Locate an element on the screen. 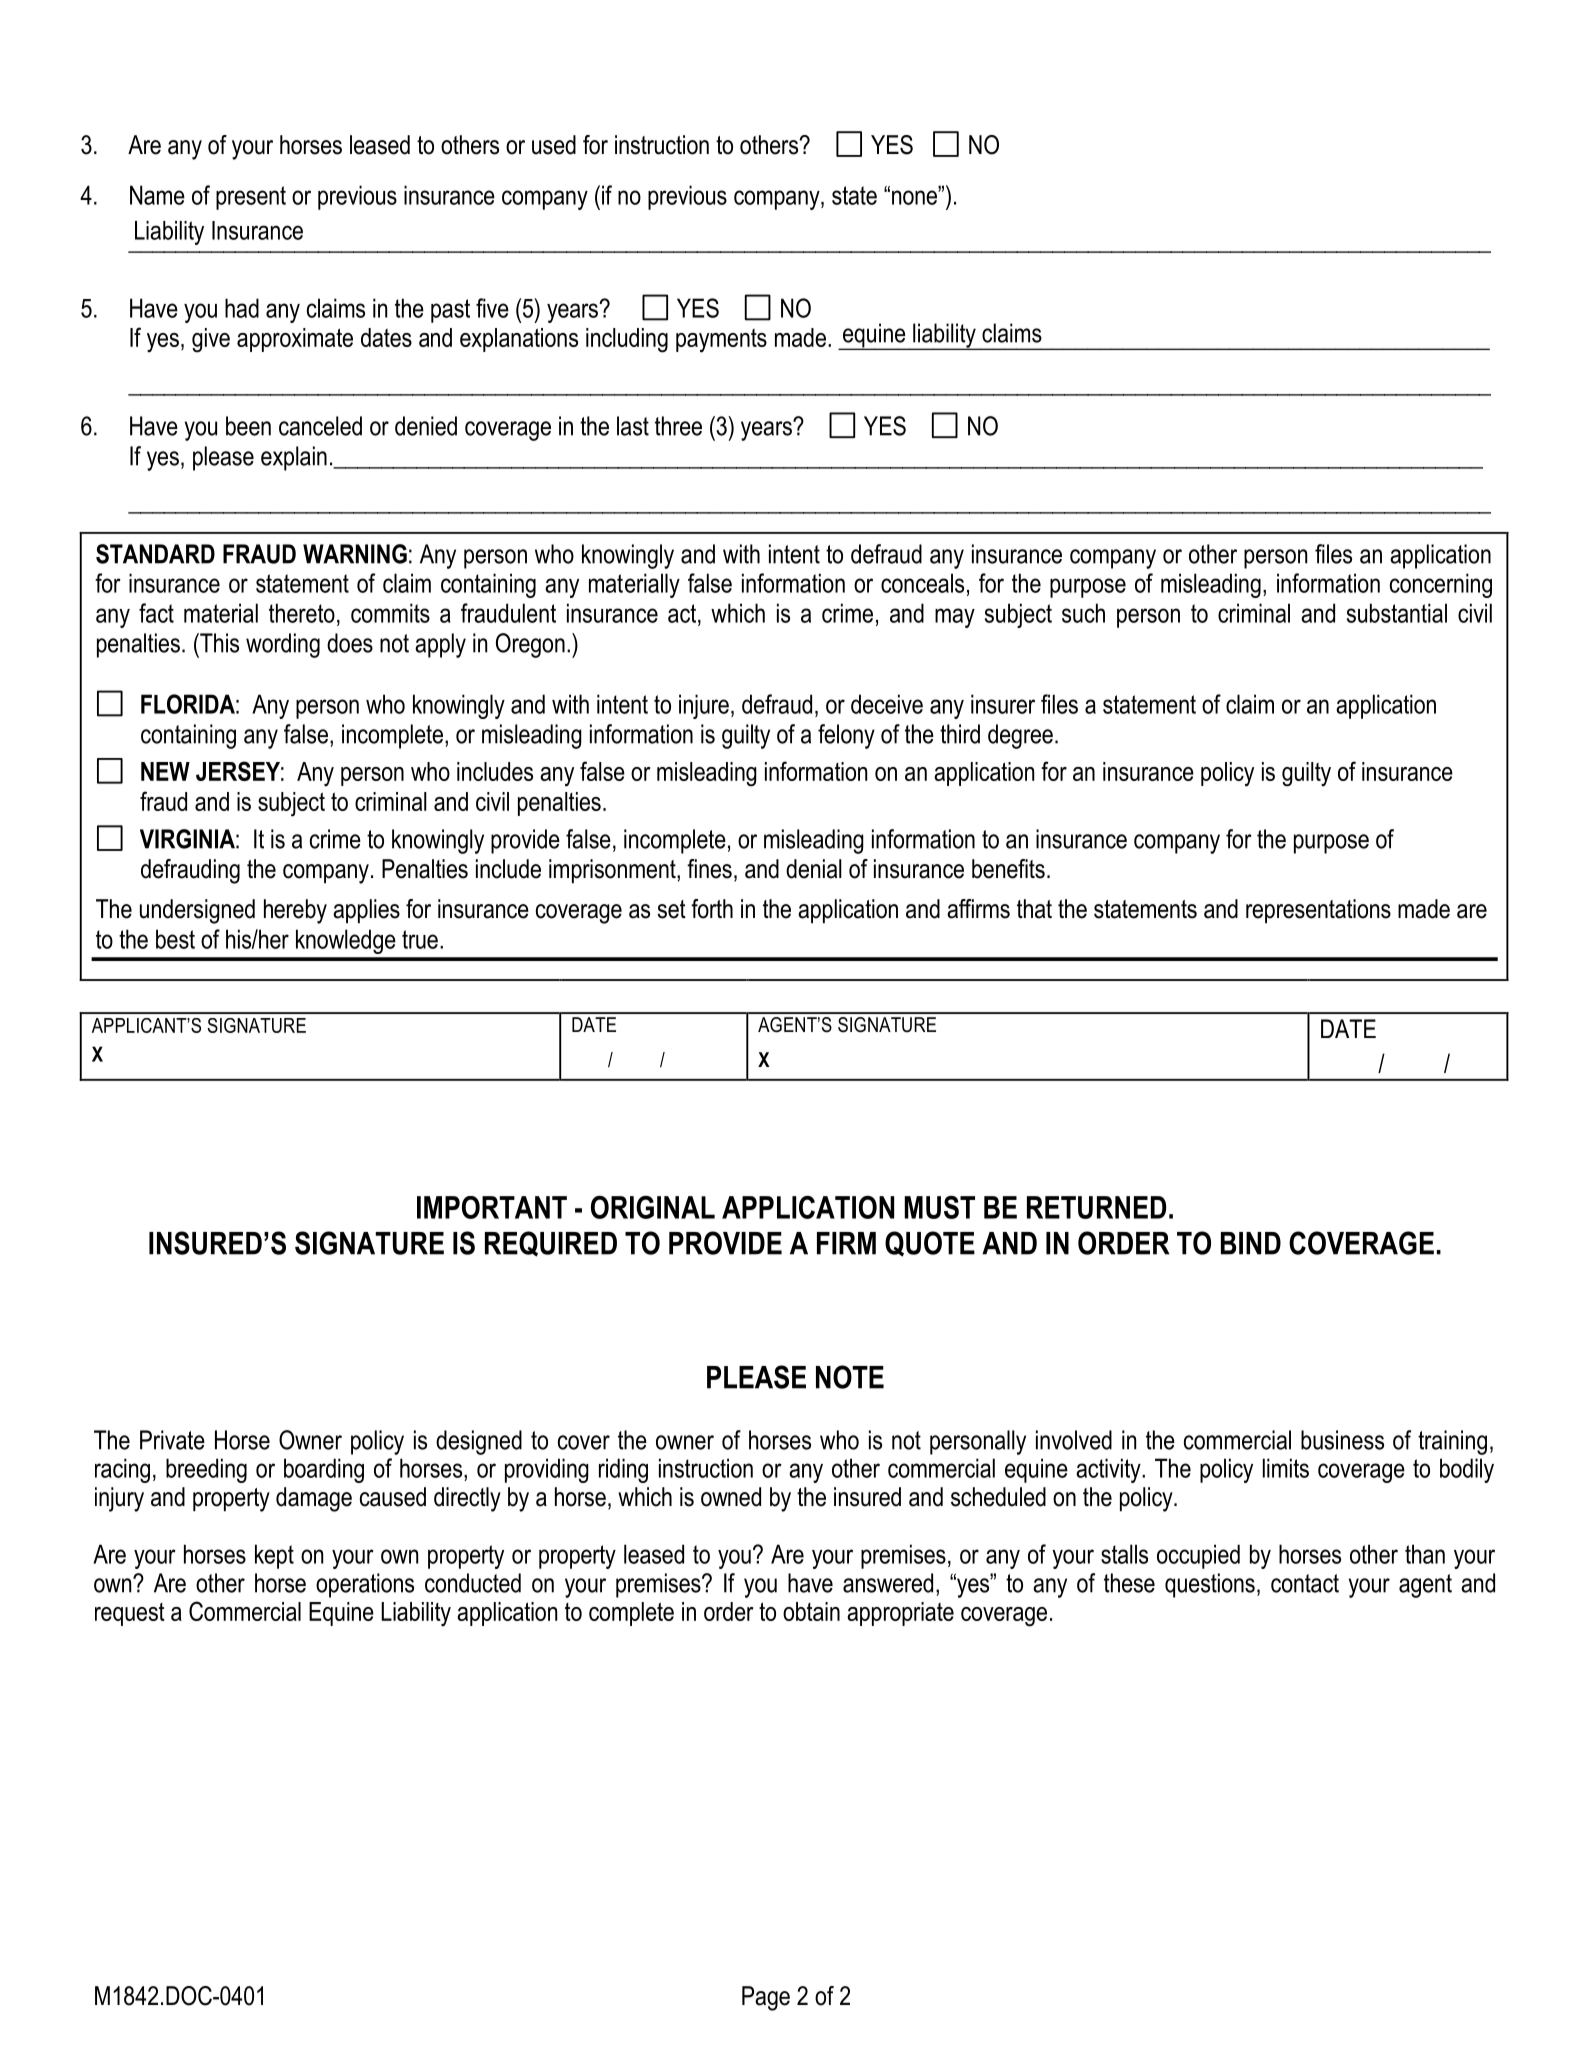  BIND is located at coordinates (1251, 1243).
